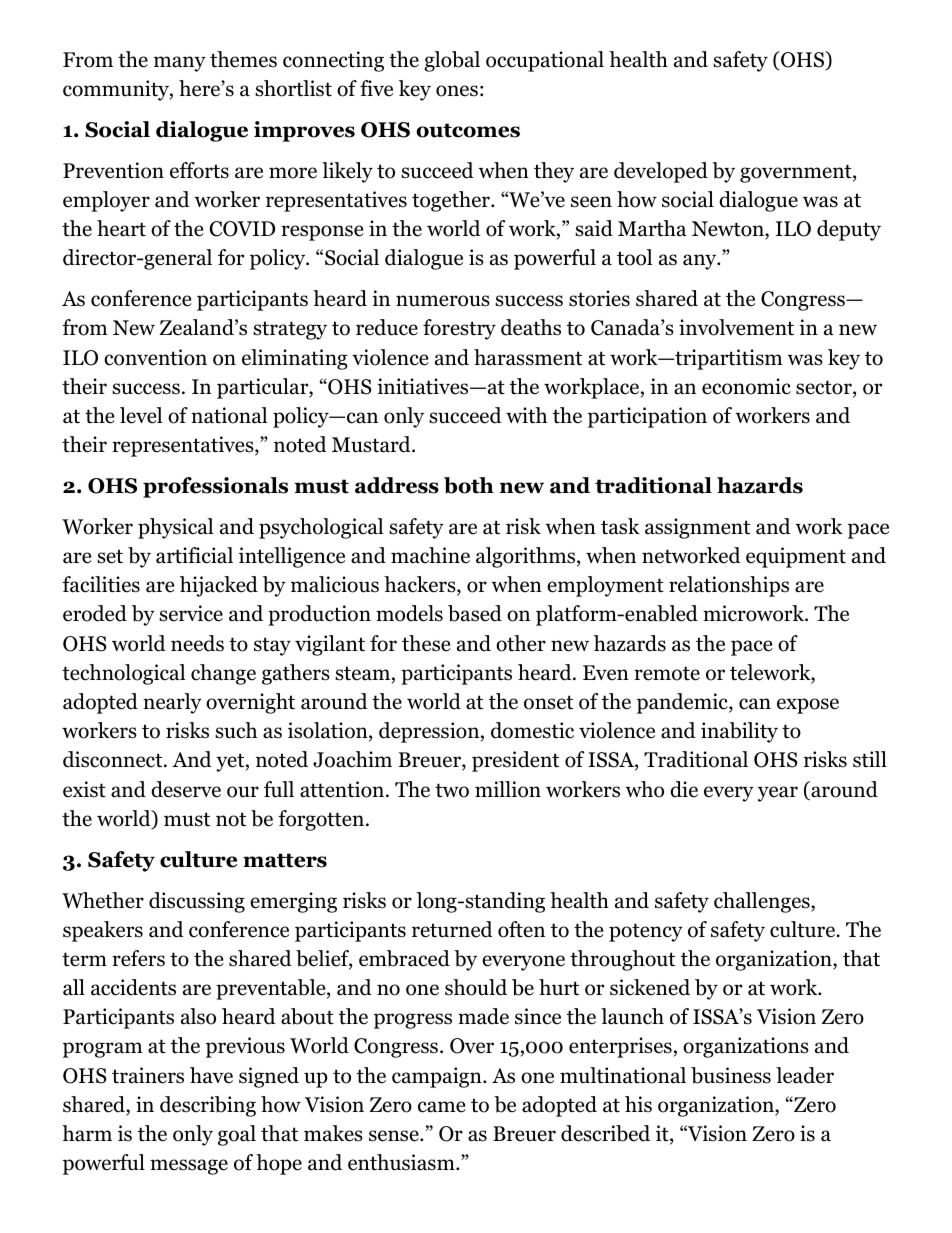 This image has height=1233, width=952. What do you see at coordinates (661, 172) in the image?
I see `developed` at bounding box center [661, 172].
